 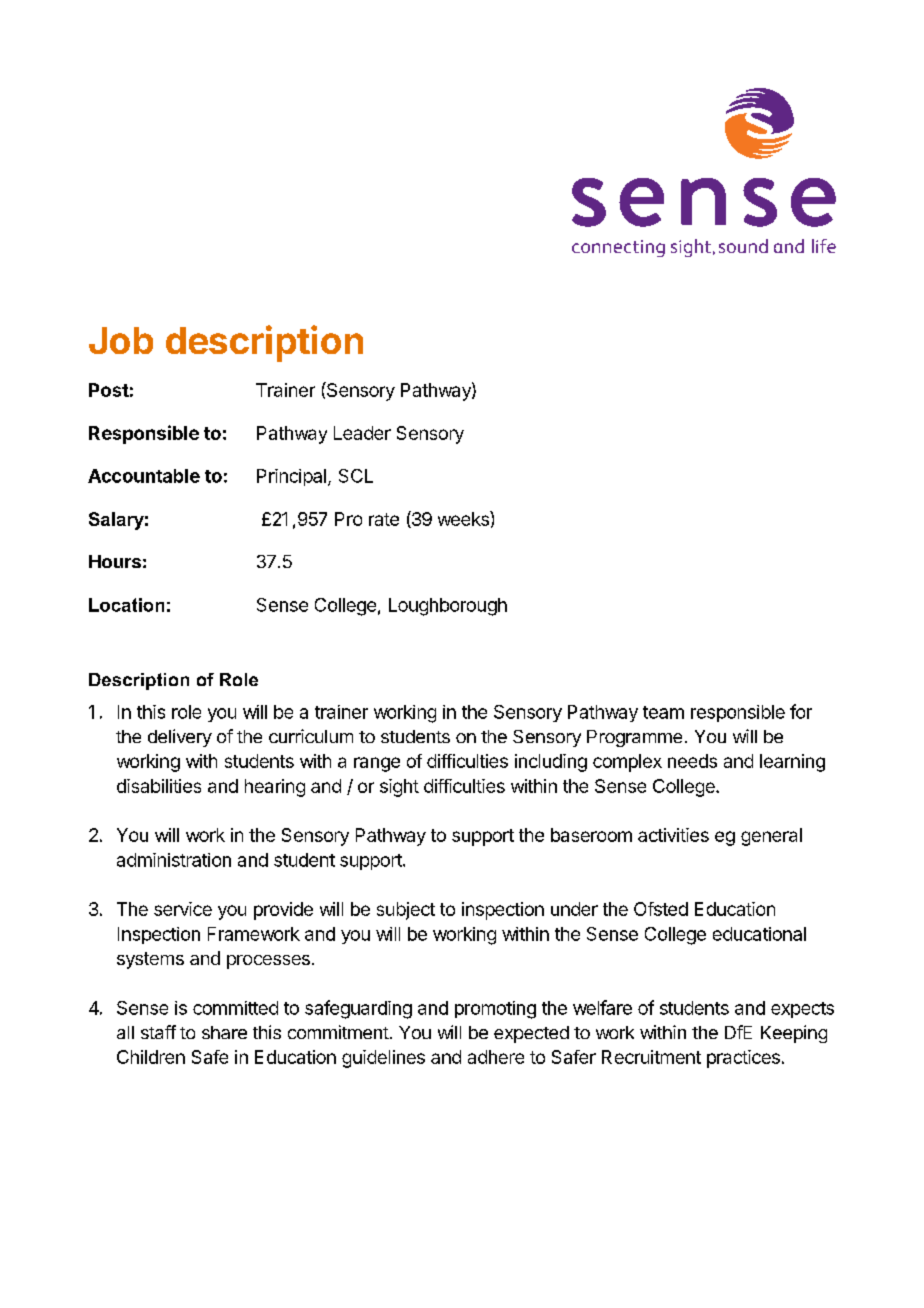 What do you see at coordinates (673, 835) in the screenshot?
I see `activities` at bounding box center [673, 835].
